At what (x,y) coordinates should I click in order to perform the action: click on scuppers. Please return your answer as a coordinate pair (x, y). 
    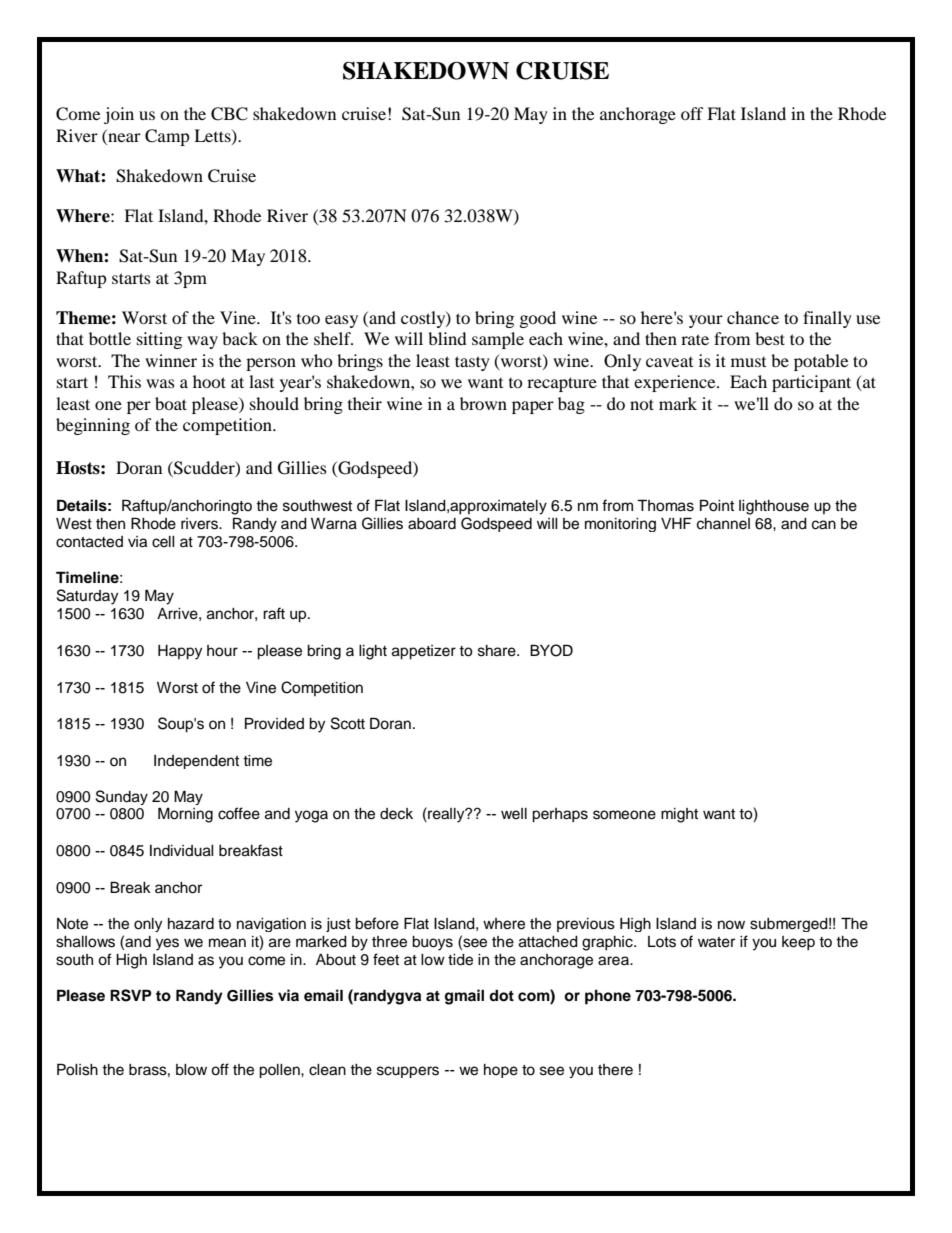
    Looking at the image, I should click on (408, 1072).
